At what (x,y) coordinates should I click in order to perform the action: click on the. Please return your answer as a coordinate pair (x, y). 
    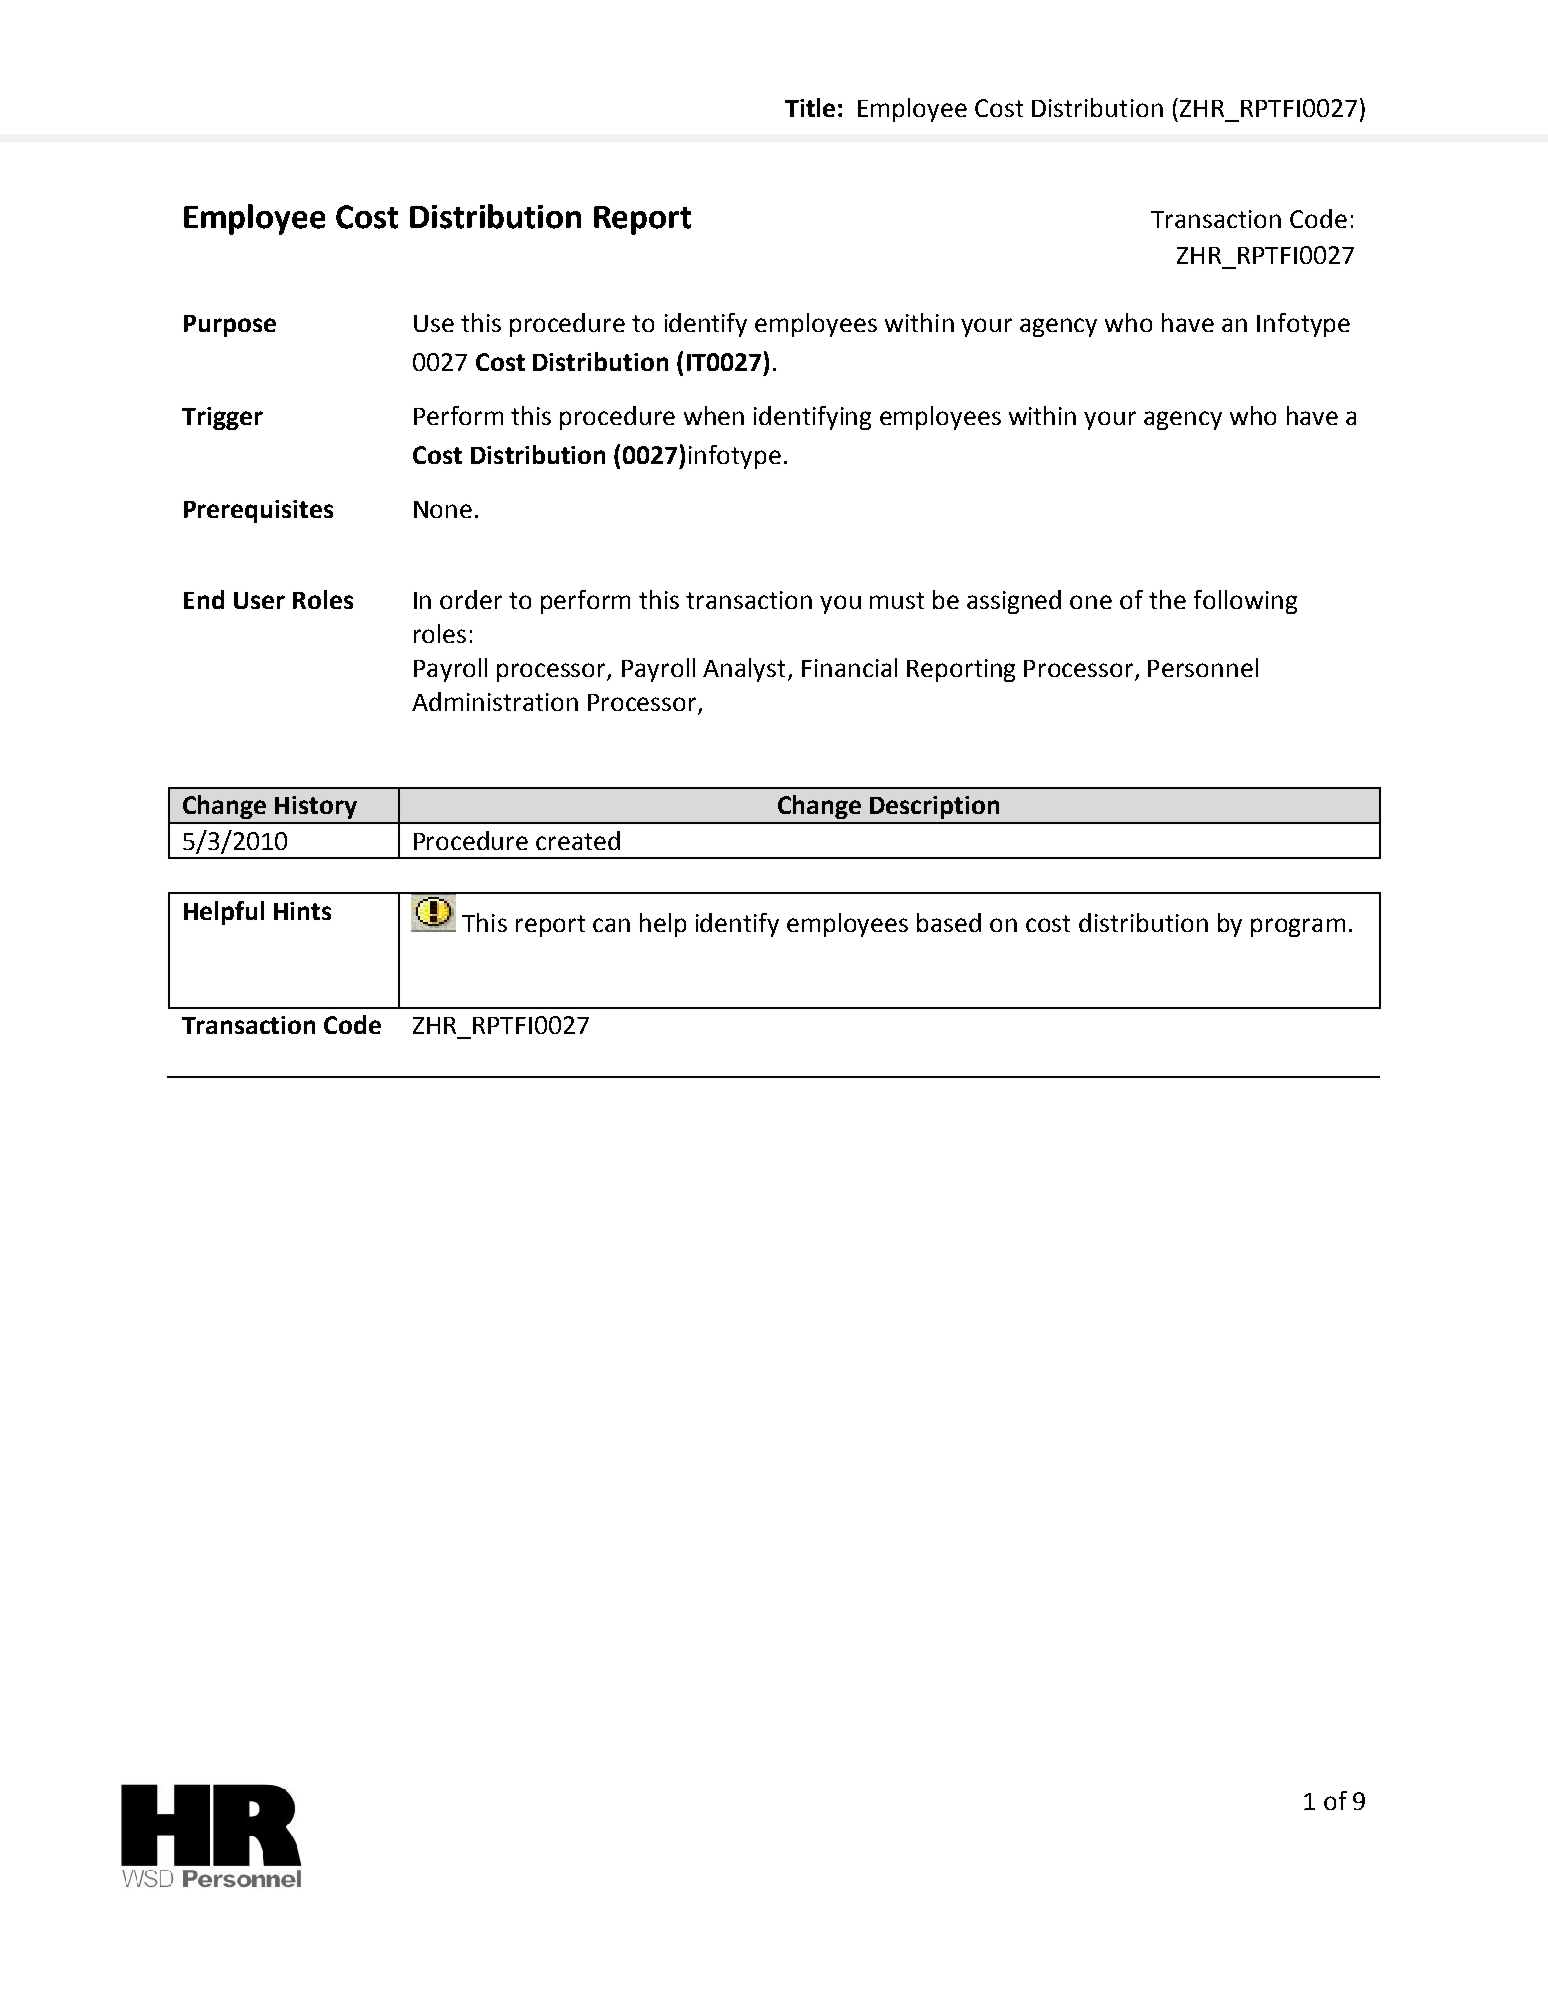
    Looking at the image, I should click on (1167, 599).
